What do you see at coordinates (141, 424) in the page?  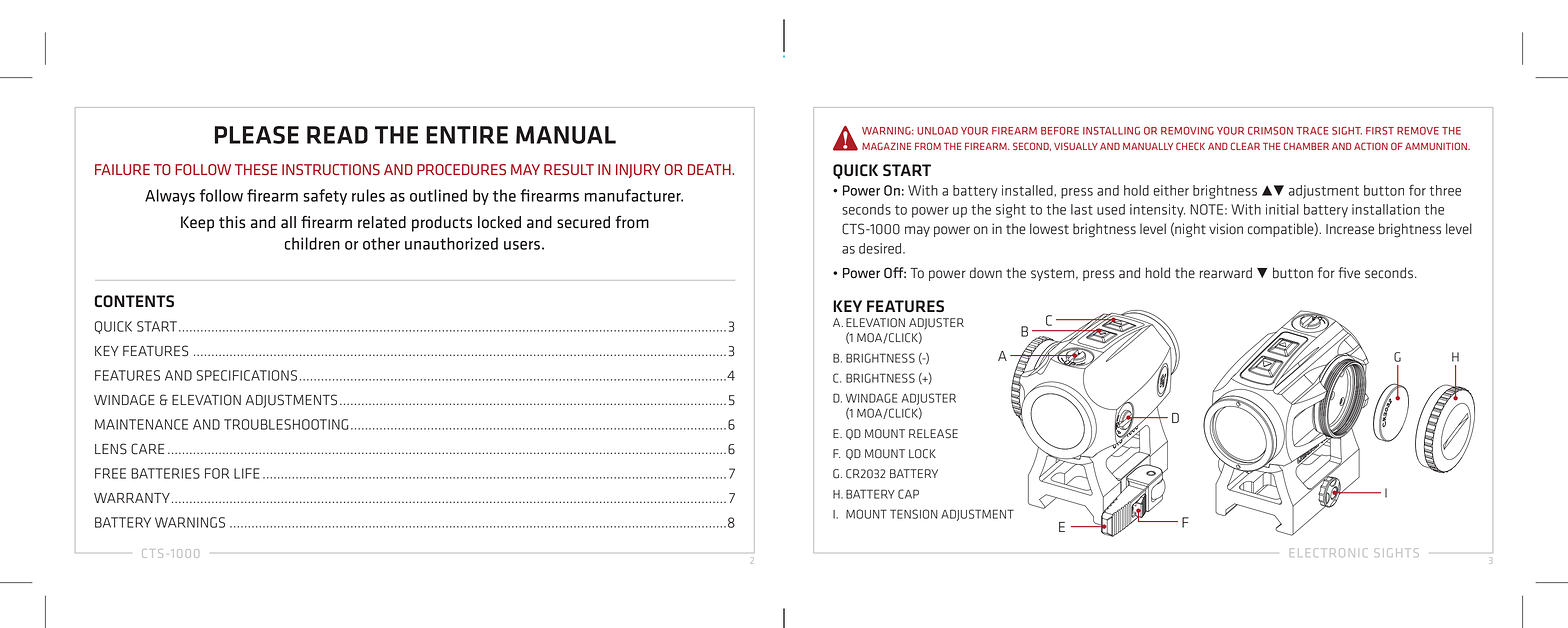 I see `MAINTENANCE` at bounding box center [141, 424].
